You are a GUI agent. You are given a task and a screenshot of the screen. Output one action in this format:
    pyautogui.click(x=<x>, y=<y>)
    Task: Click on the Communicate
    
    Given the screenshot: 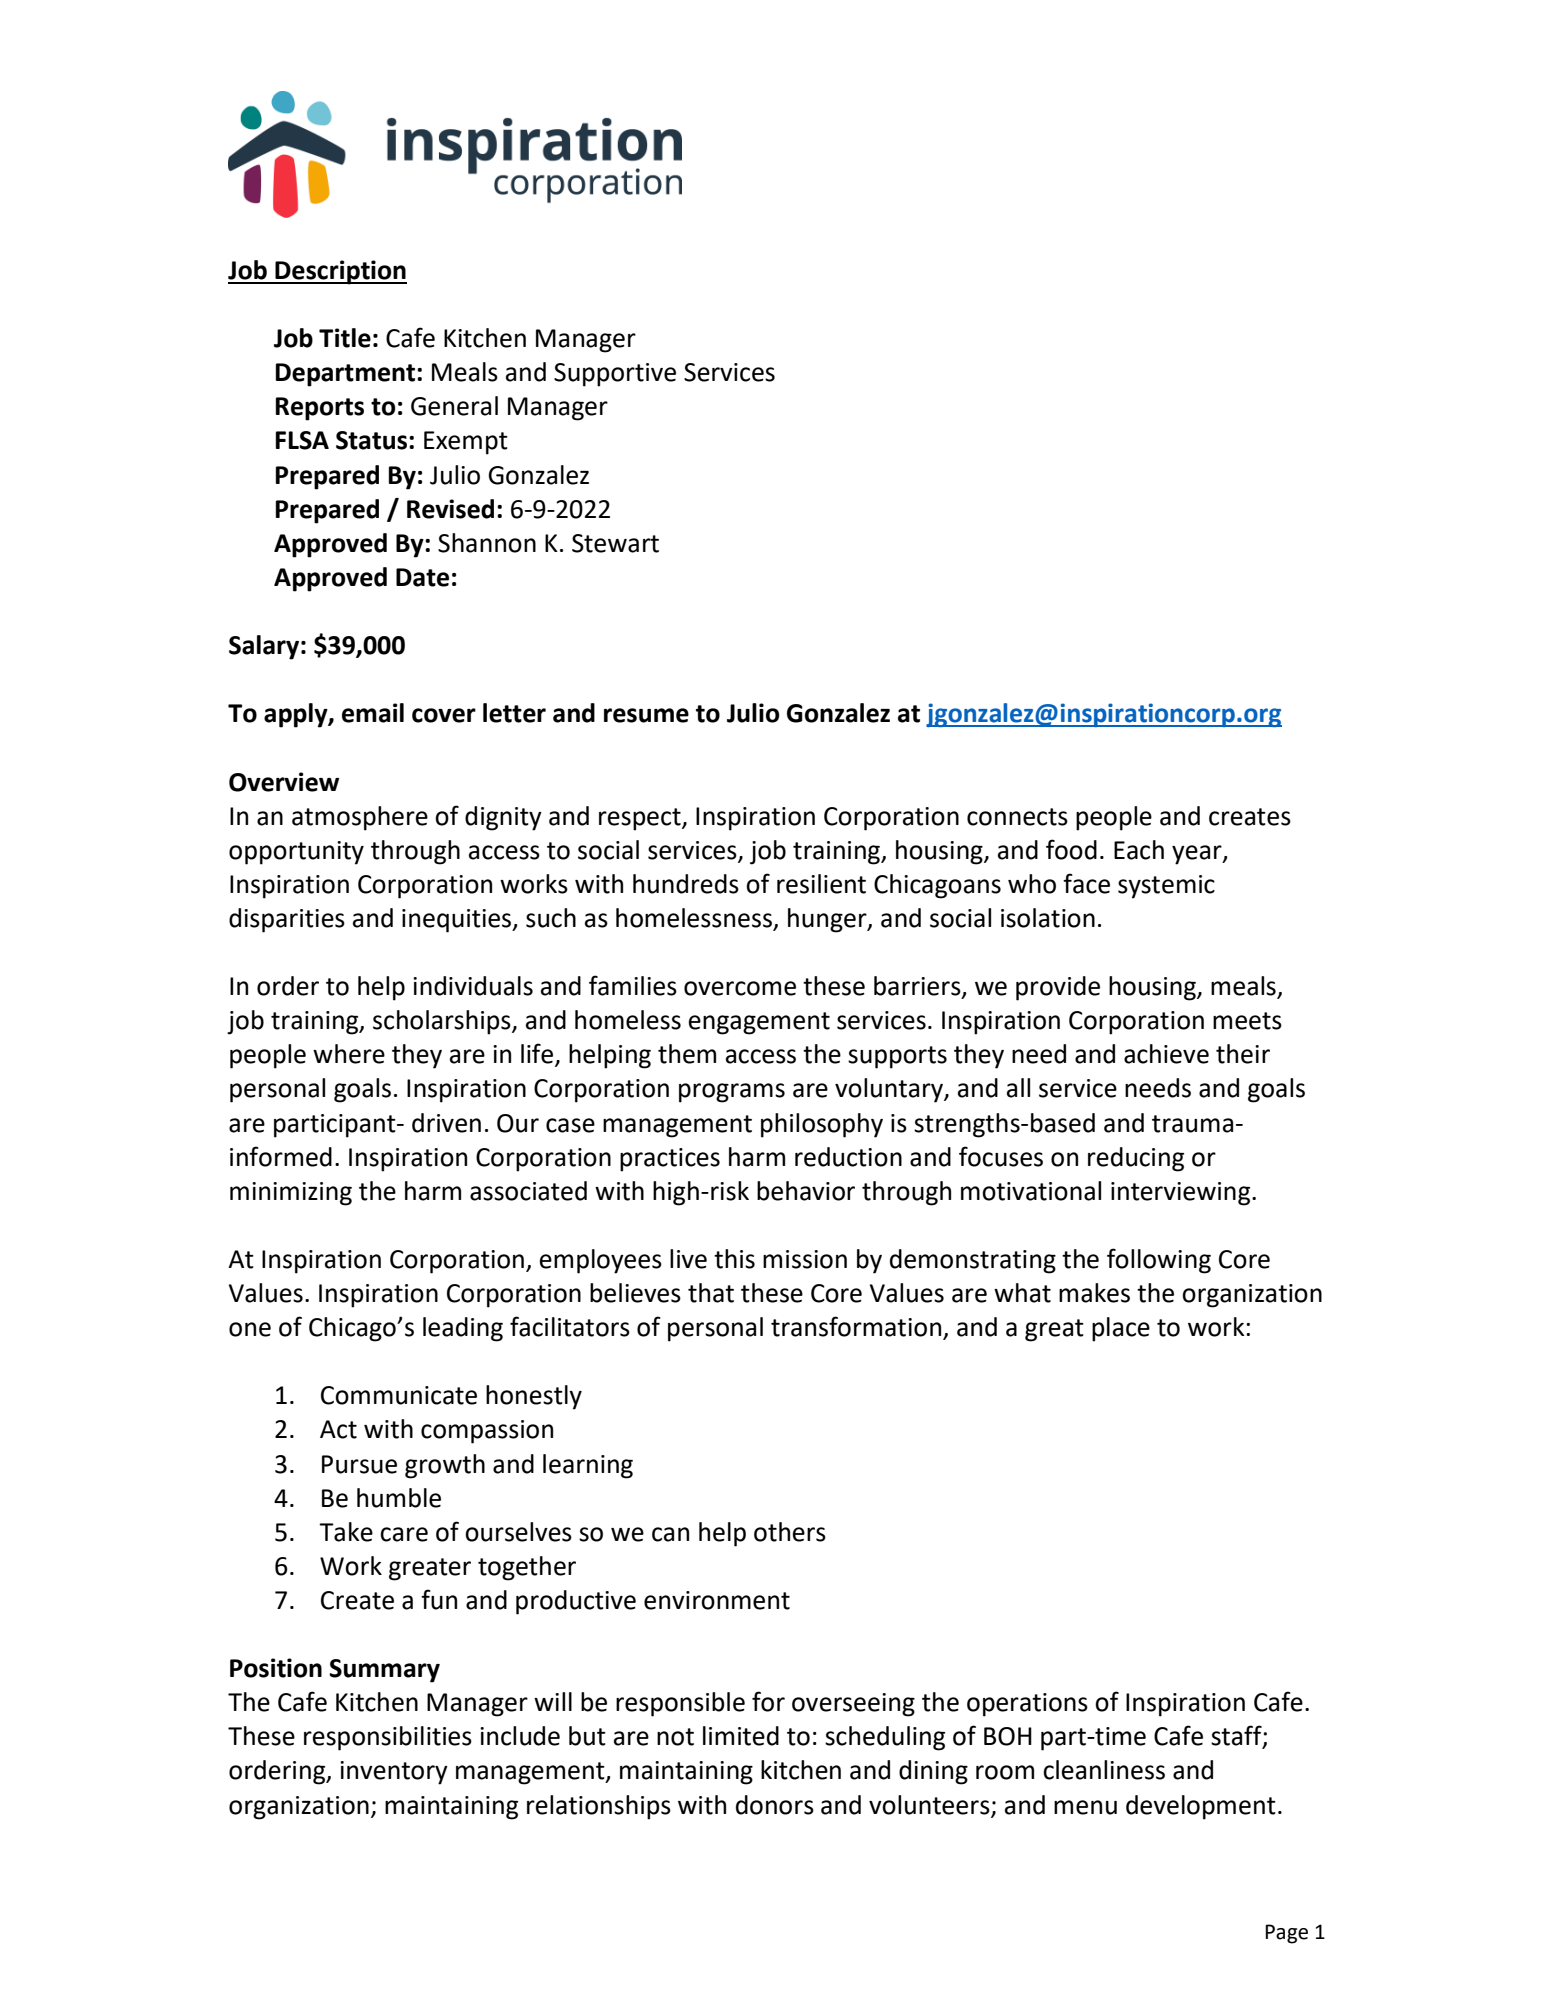 What is the action you would take?
    pyautogui.click(x=399, y=1395)
